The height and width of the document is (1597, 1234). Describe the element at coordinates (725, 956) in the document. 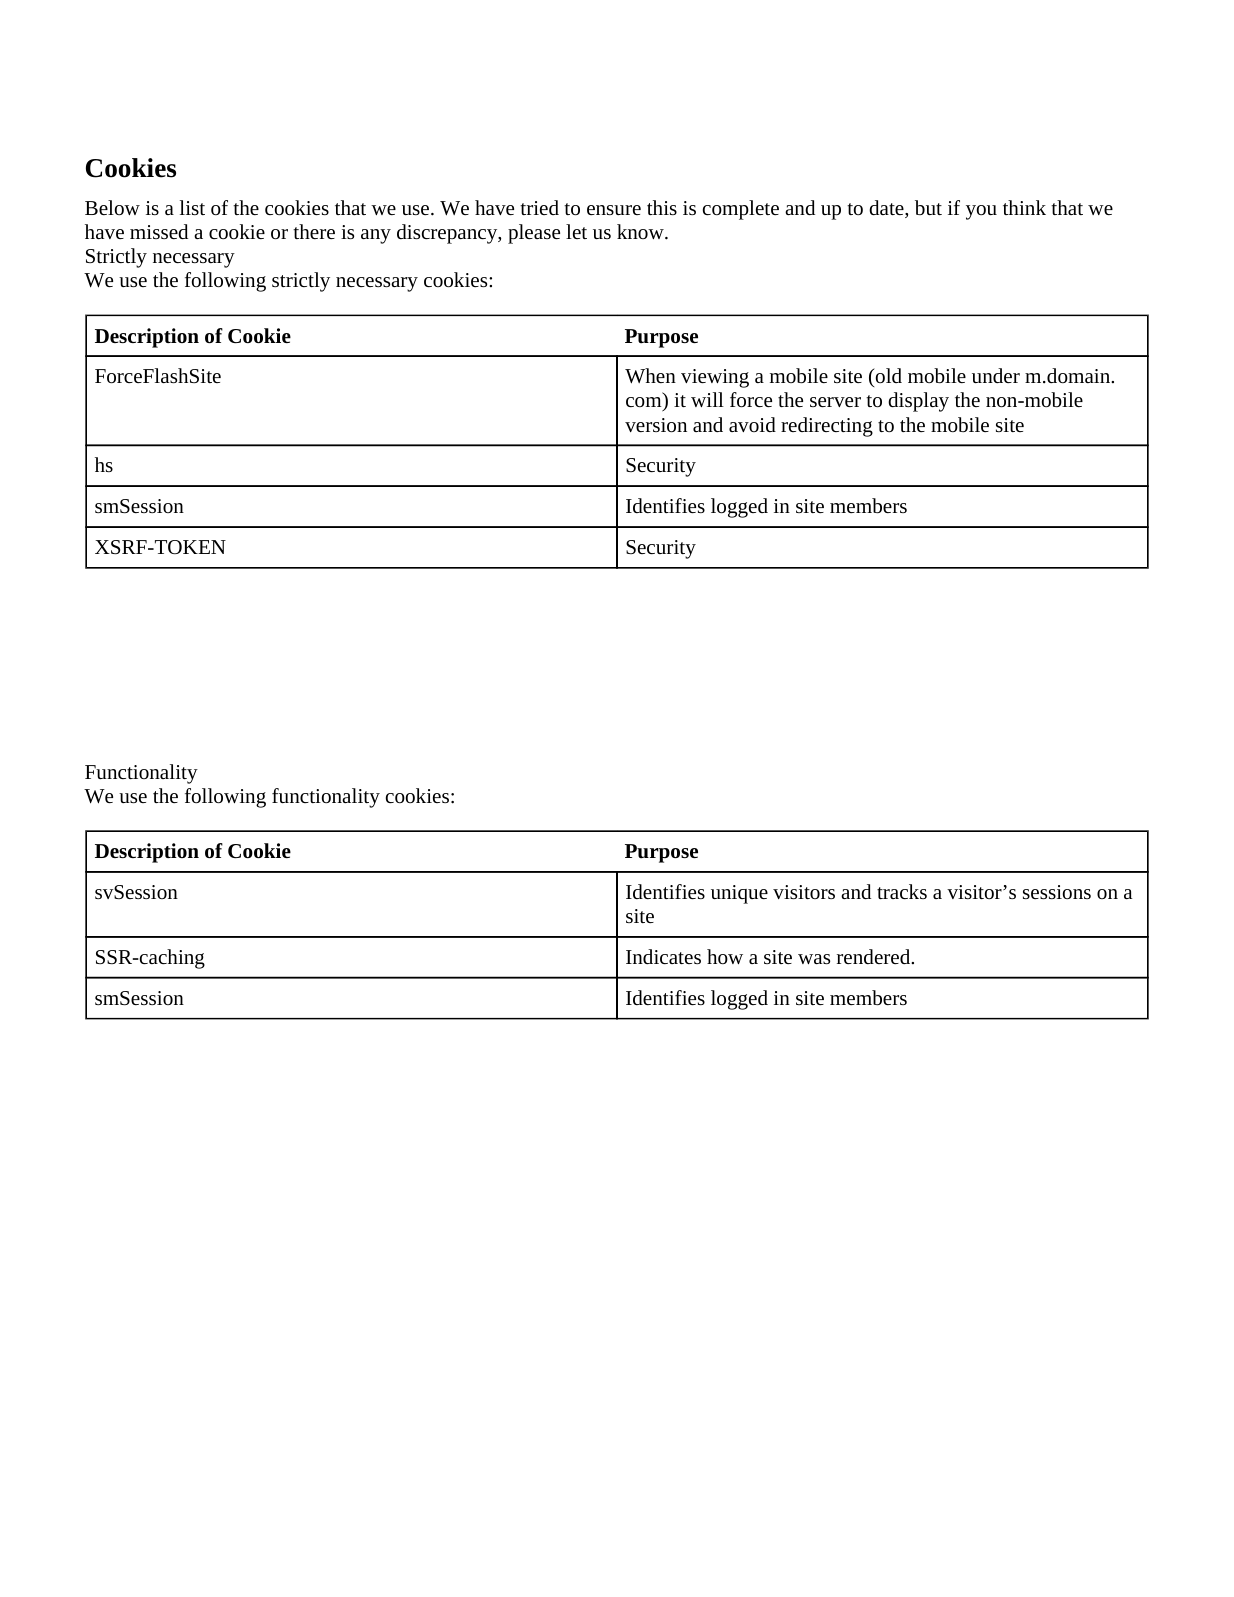

I see `how` at that location.
